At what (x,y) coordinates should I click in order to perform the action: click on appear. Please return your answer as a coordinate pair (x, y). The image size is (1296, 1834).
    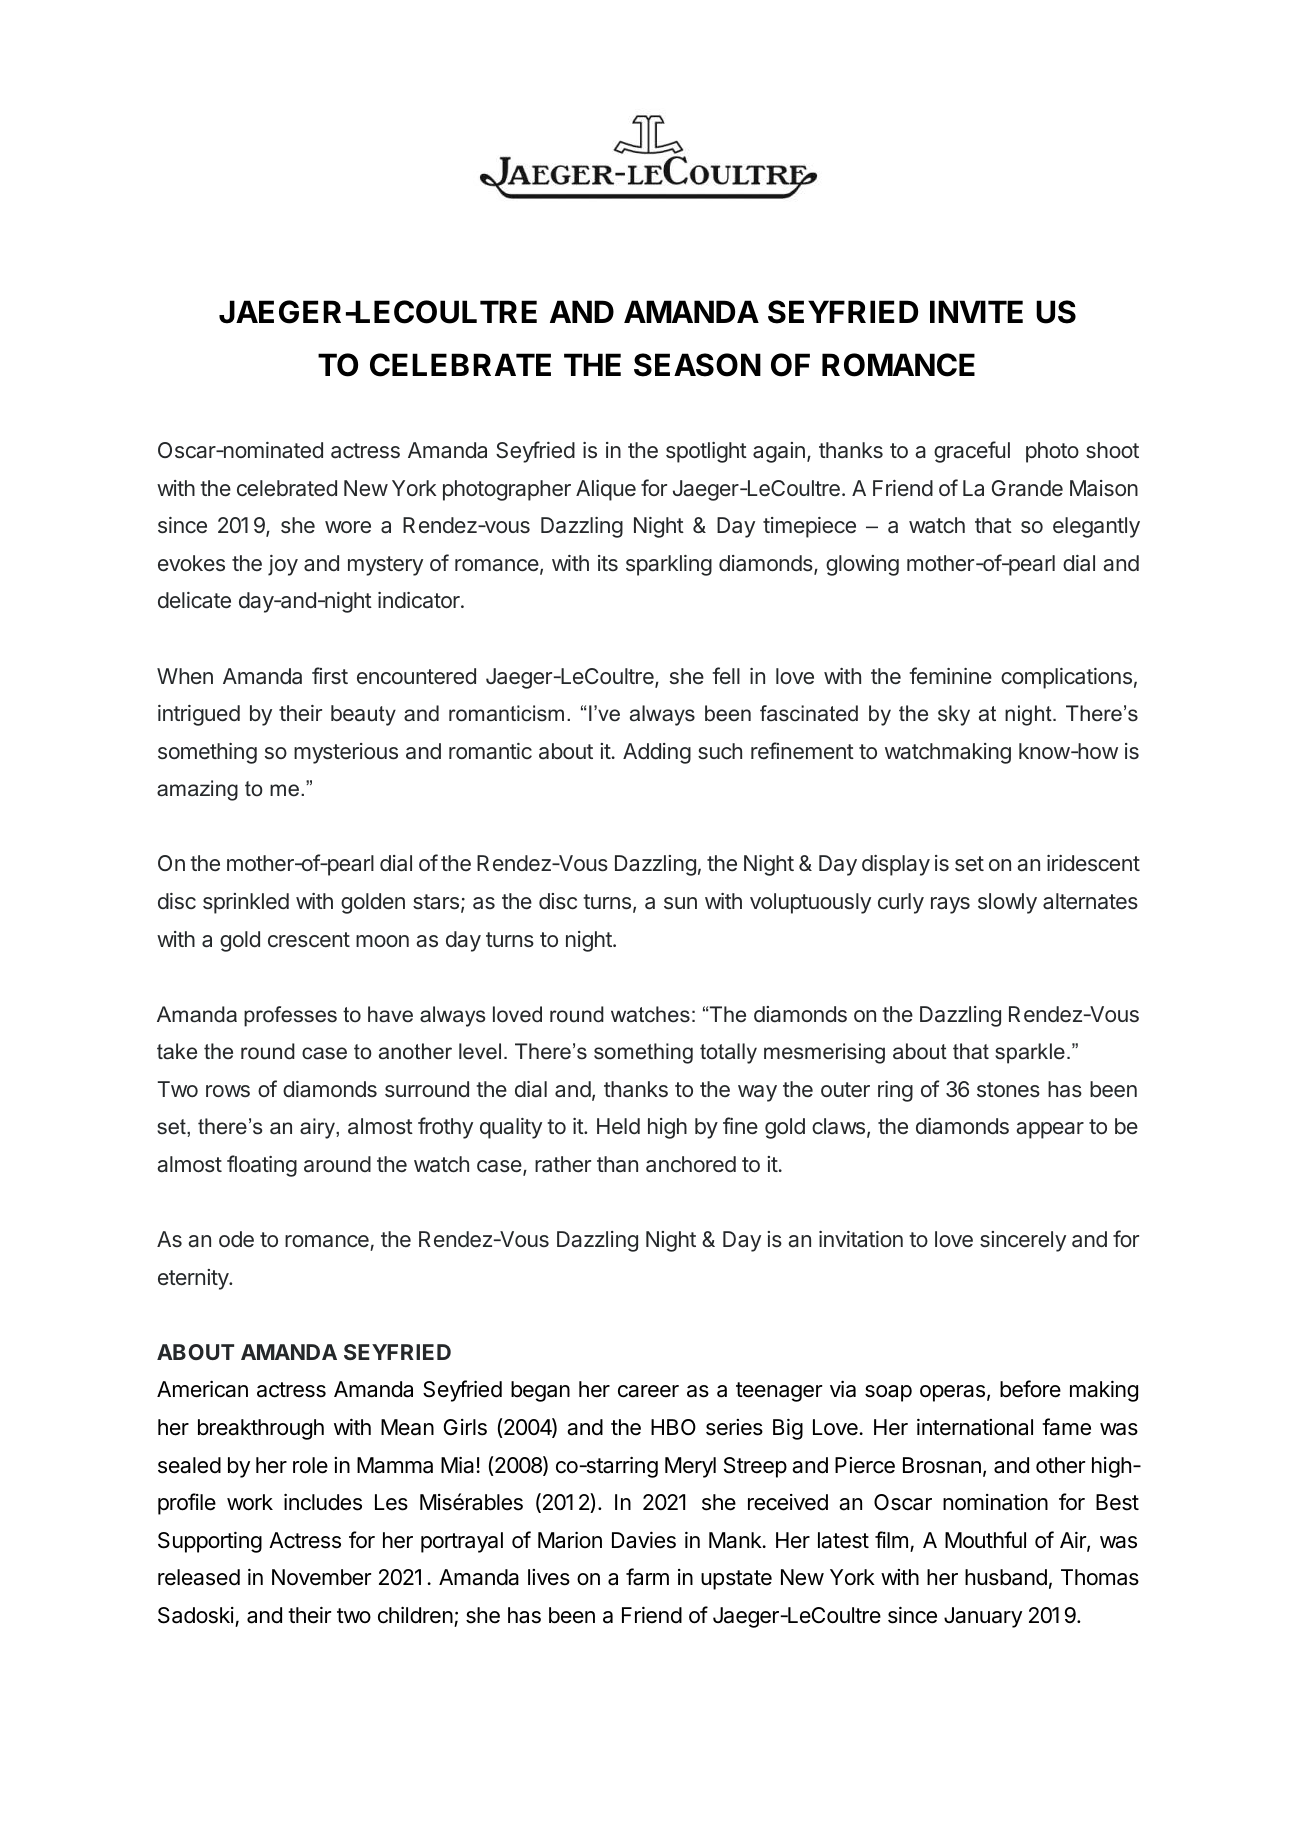
    Looking at the image, I should click on (1050, 1130).
